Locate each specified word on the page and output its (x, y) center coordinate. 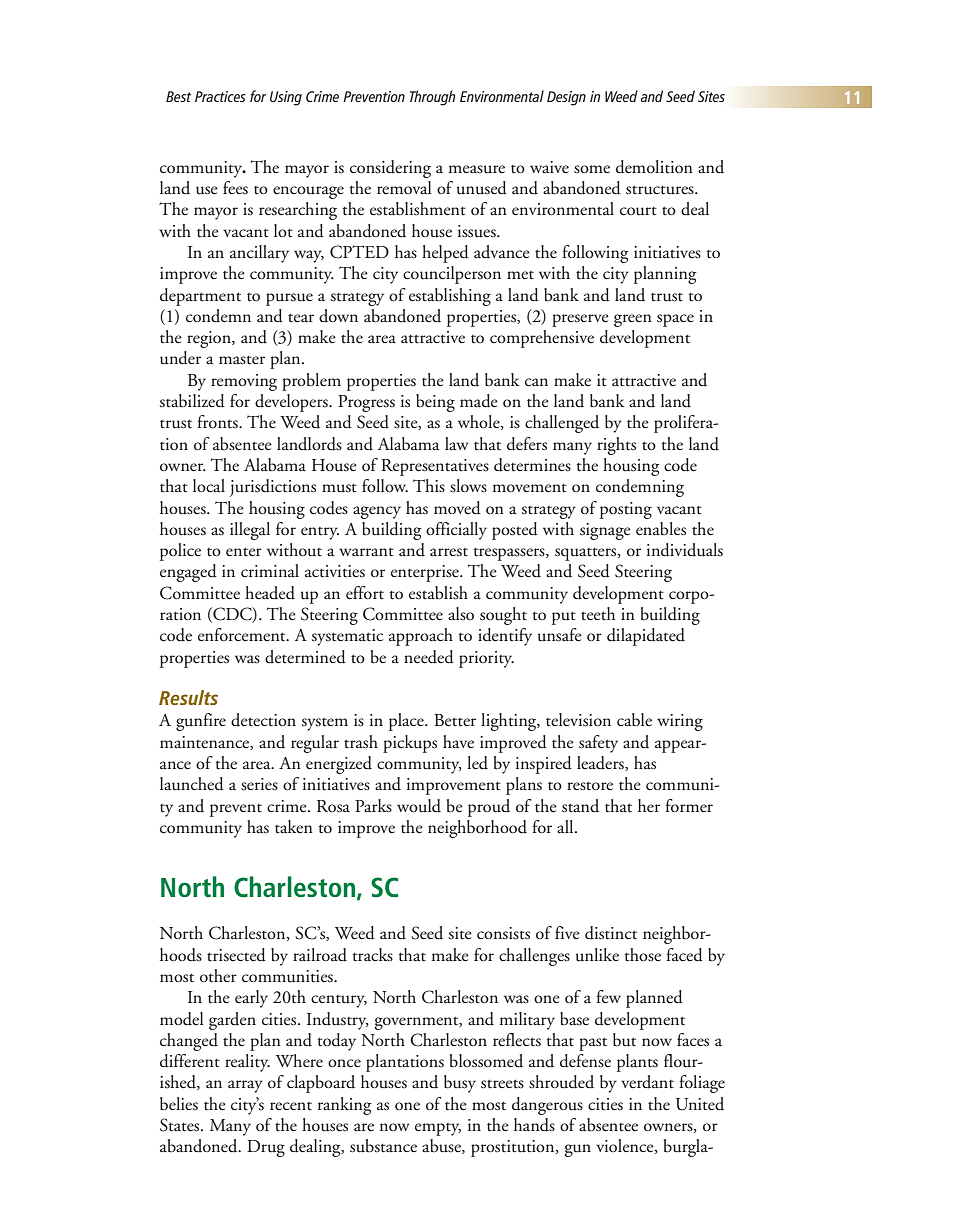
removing (244, 382)
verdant (647, 1082)
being (435, 403)
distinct (611, 933)
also (461, 614)
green (633, 320)
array (245, 1086)
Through (432, 98)
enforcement (243, 635)
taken (294, 827)
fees (235, 187)
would (419, 806)
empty (438, 1129)
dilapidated (646, 637)
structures (661, 190)
